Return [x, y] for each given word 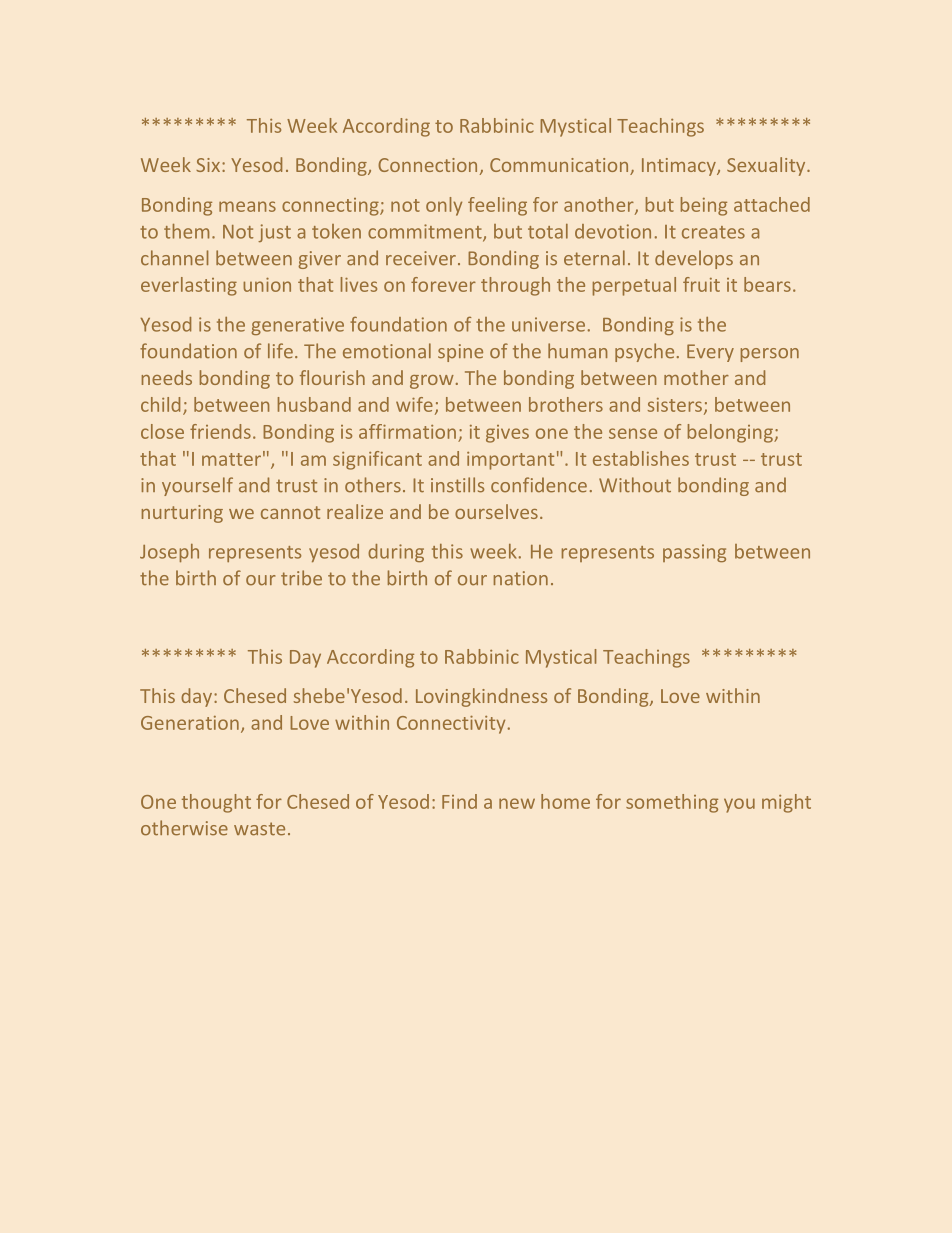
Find [459, 801]
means [247, 206]
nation [521, 578]
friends [220, 431]
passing [694, 553]
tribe [301, 578]
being [704, 206]
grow [432, 382]
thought [216, 803]
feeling [497, 206]
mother [696, 377]
